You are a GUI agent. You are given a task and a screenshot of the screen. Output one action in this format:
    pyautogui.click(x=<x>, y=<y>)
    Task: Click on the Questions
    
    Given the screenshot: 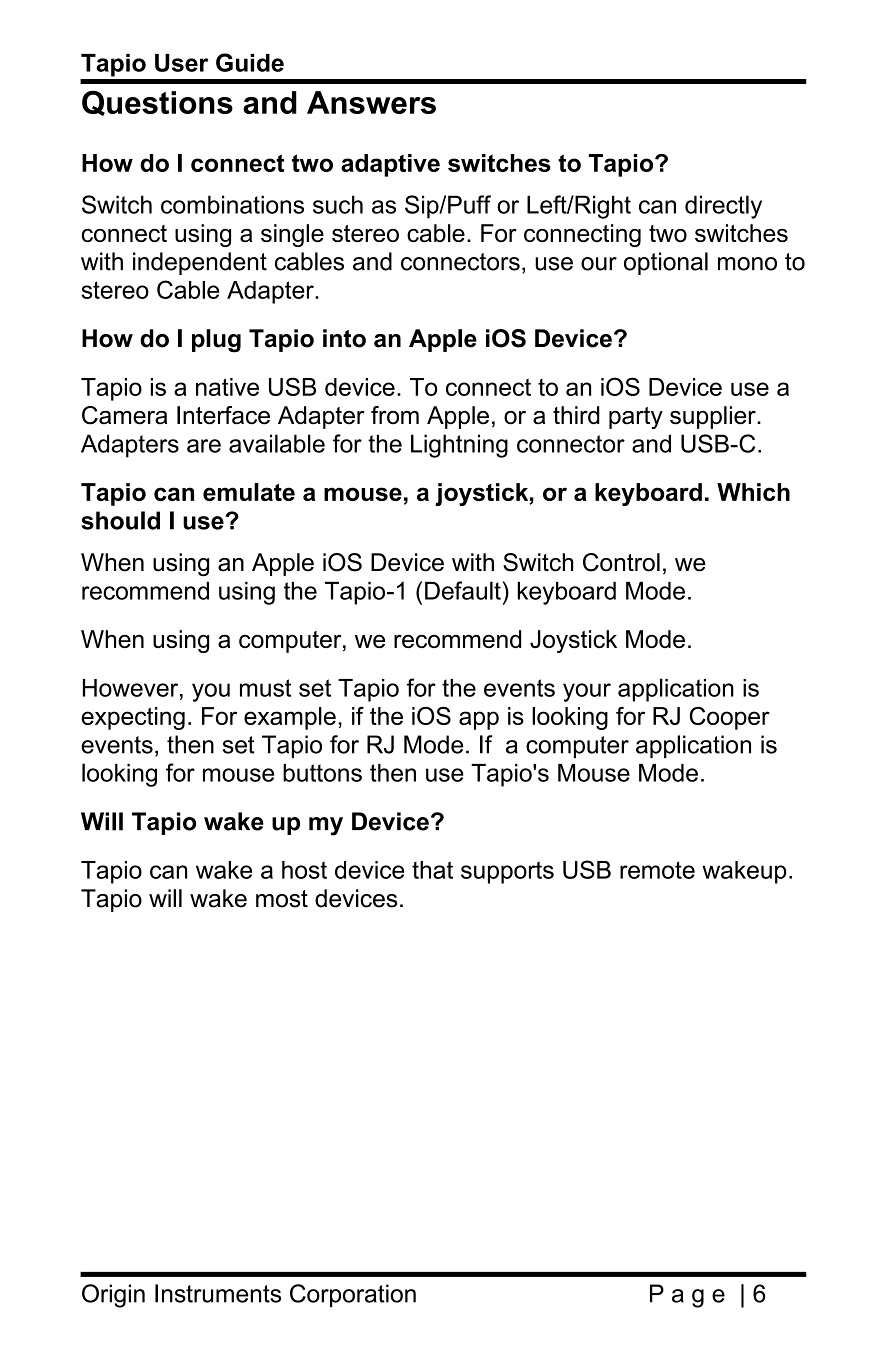 What is the action you would take?
    pyautogui.click(x=157, y=103)
